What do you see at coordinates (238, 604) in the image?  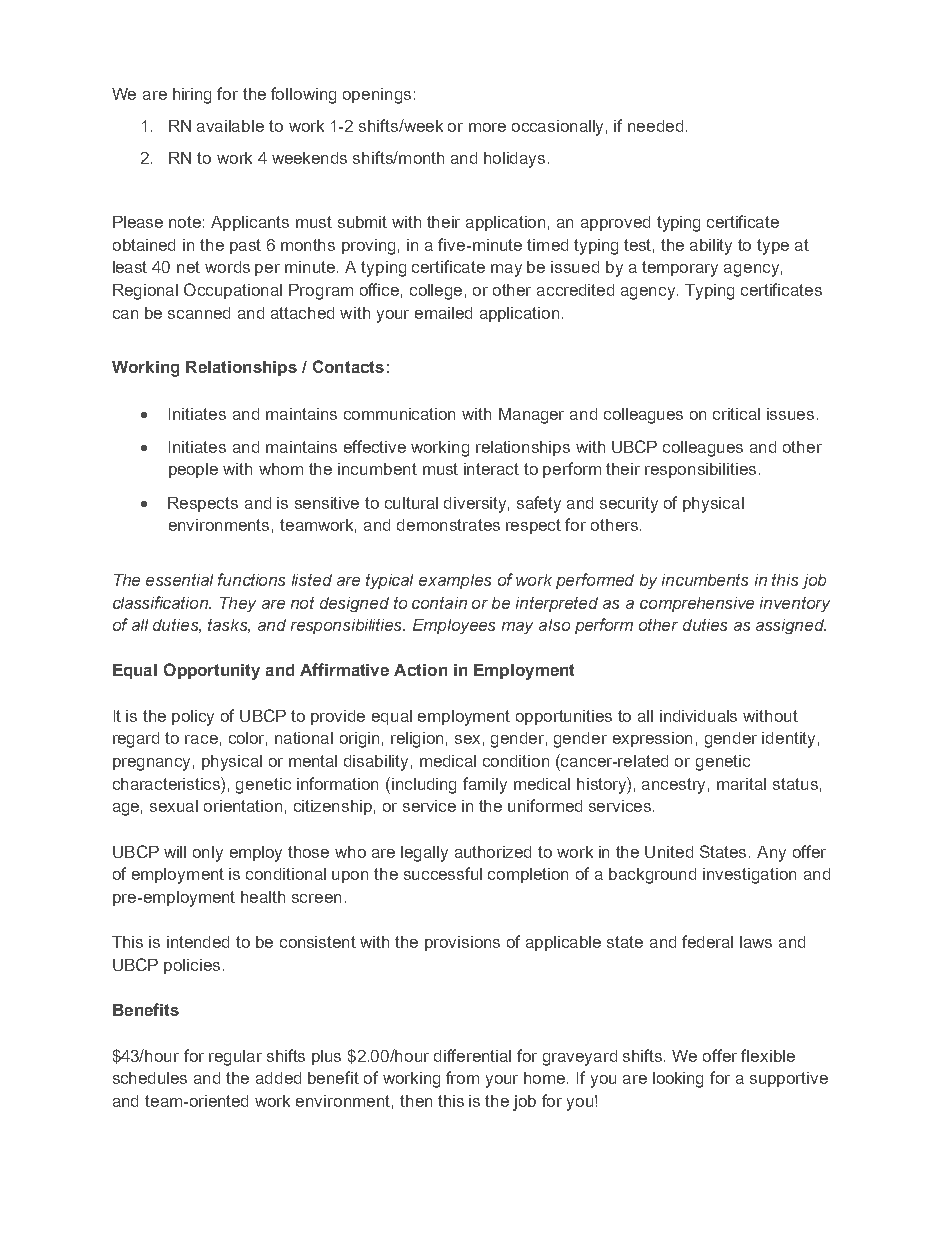 I see `They` at bounding box center [238, 604].
